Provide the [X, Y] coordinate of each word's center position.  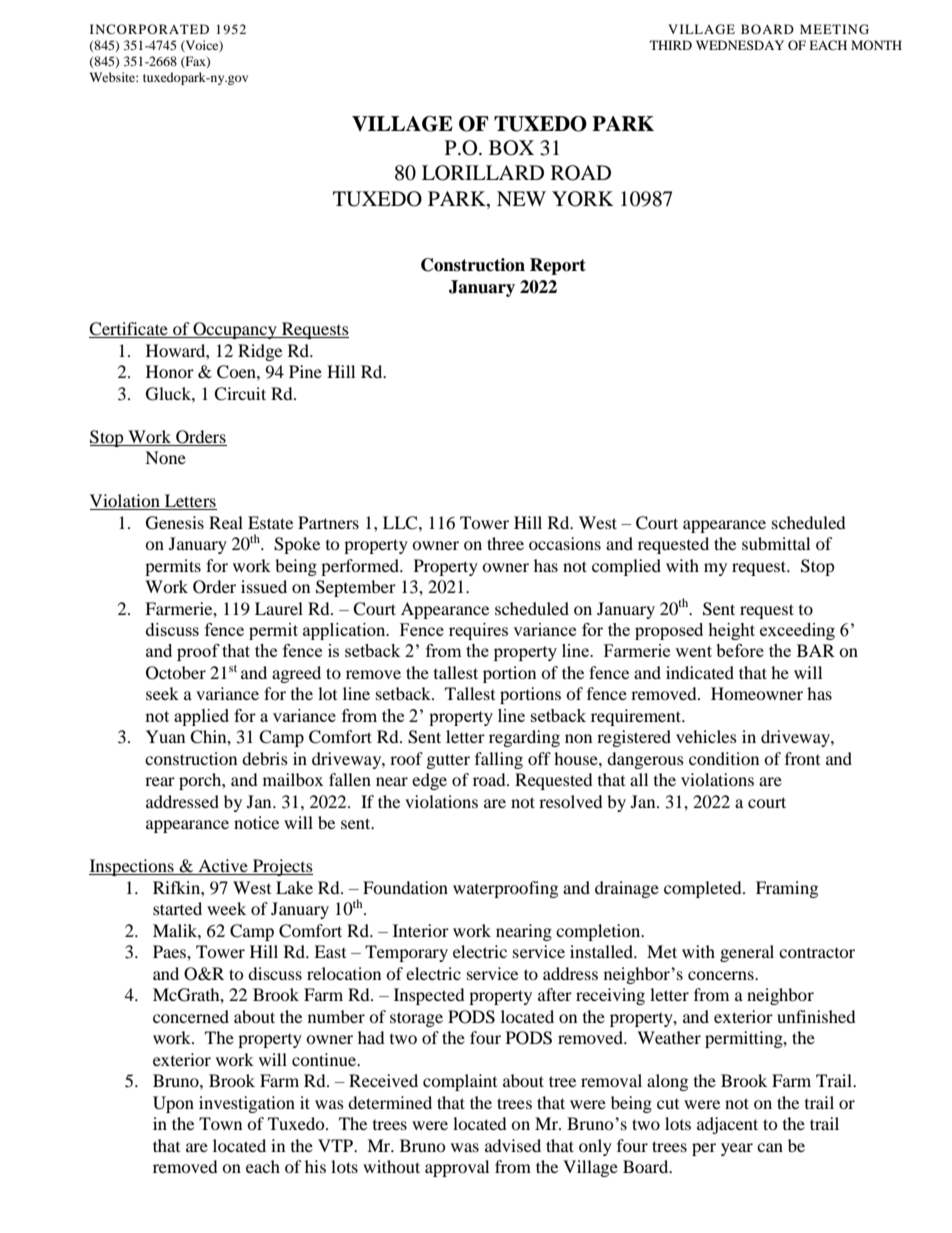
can [770, 1147]
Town [220, 1123]
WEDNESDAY [740, 45]
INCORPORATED [149, 29]
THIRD [671, 45]
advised [513, 1145]
